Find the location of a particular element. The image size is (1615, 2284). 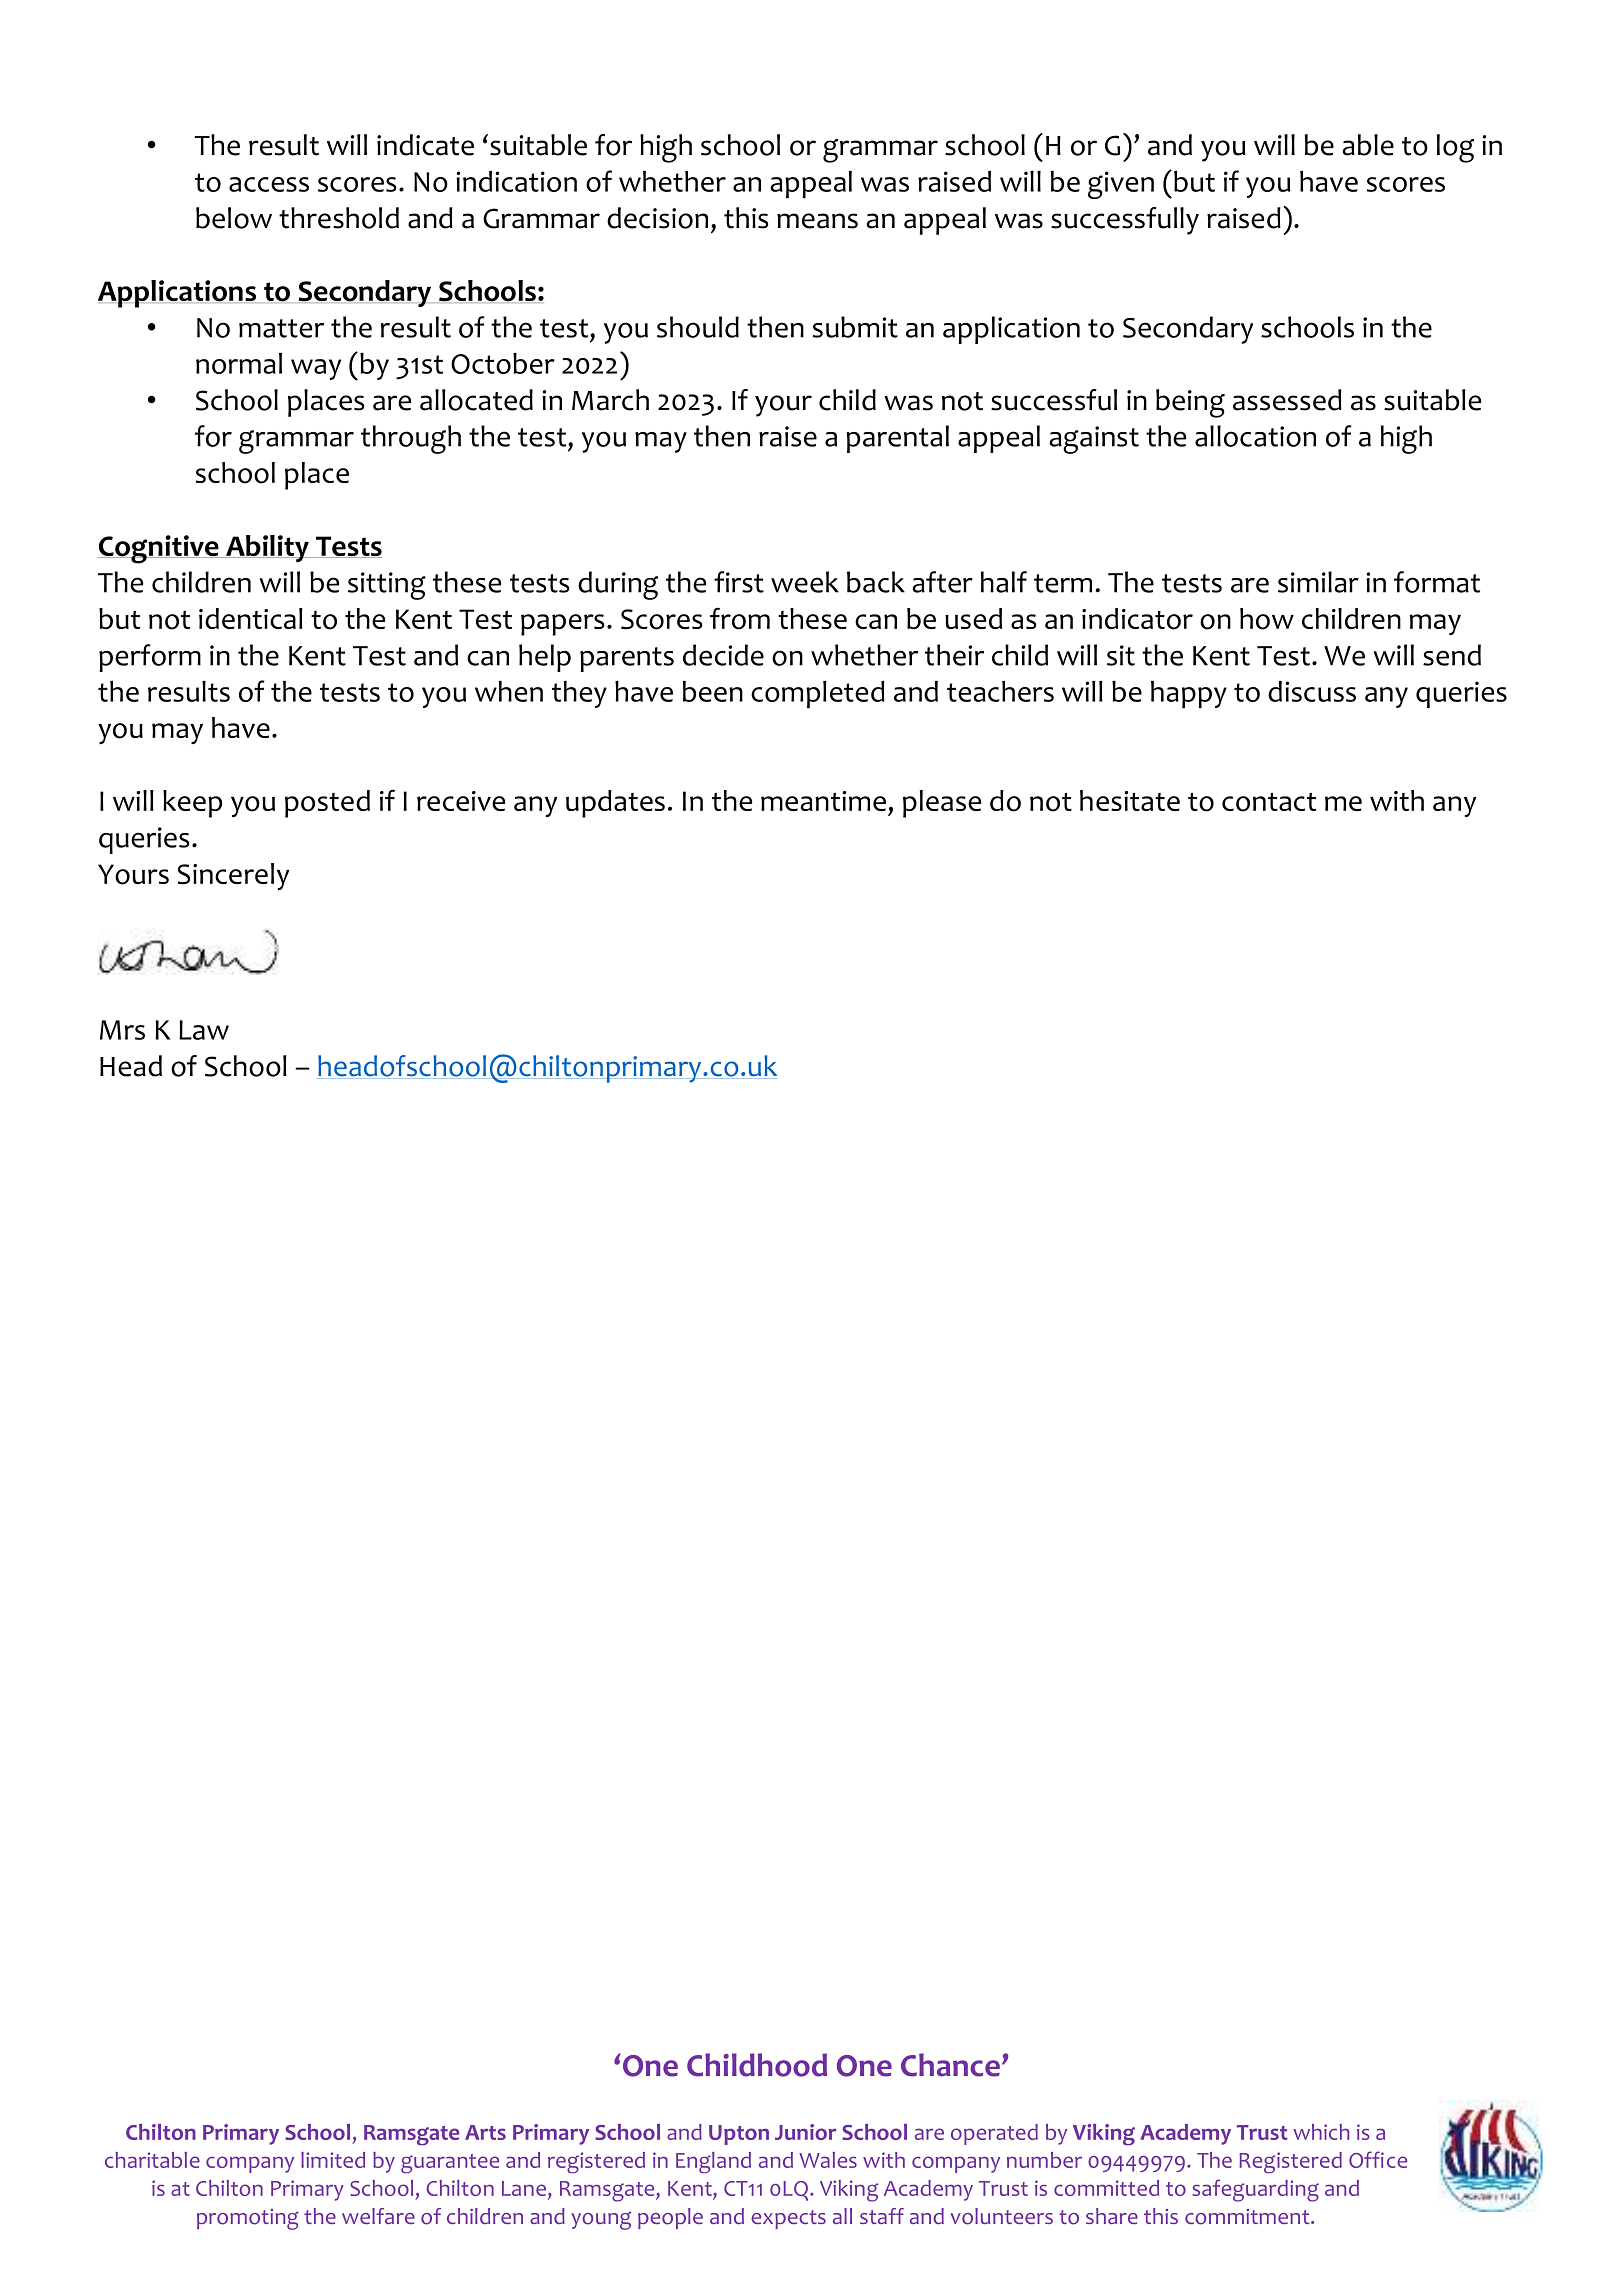

discuss is located at coordinates (1312, 691).
